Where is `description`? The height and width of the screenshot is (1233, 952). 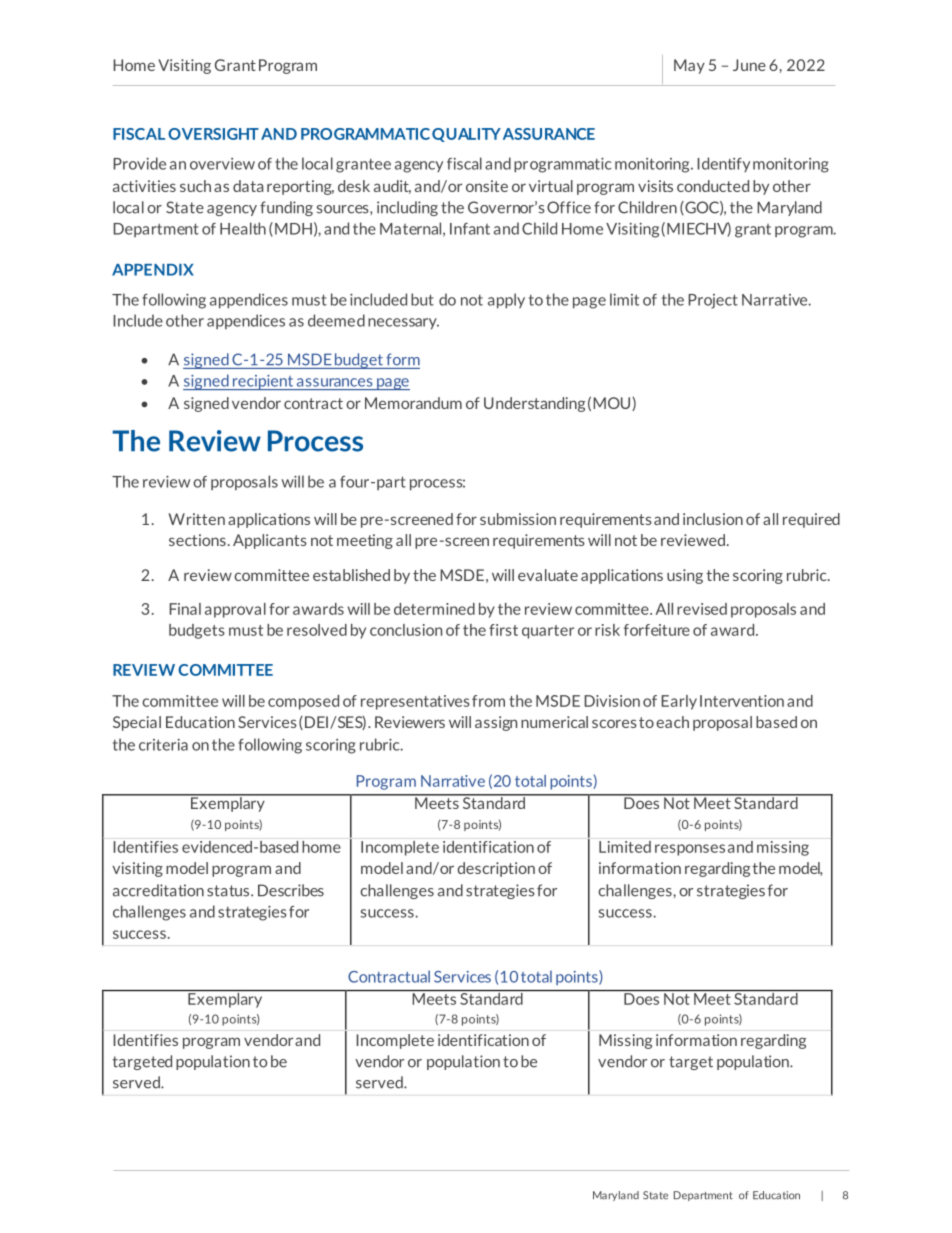 description is located at coordinates (496, 869).
